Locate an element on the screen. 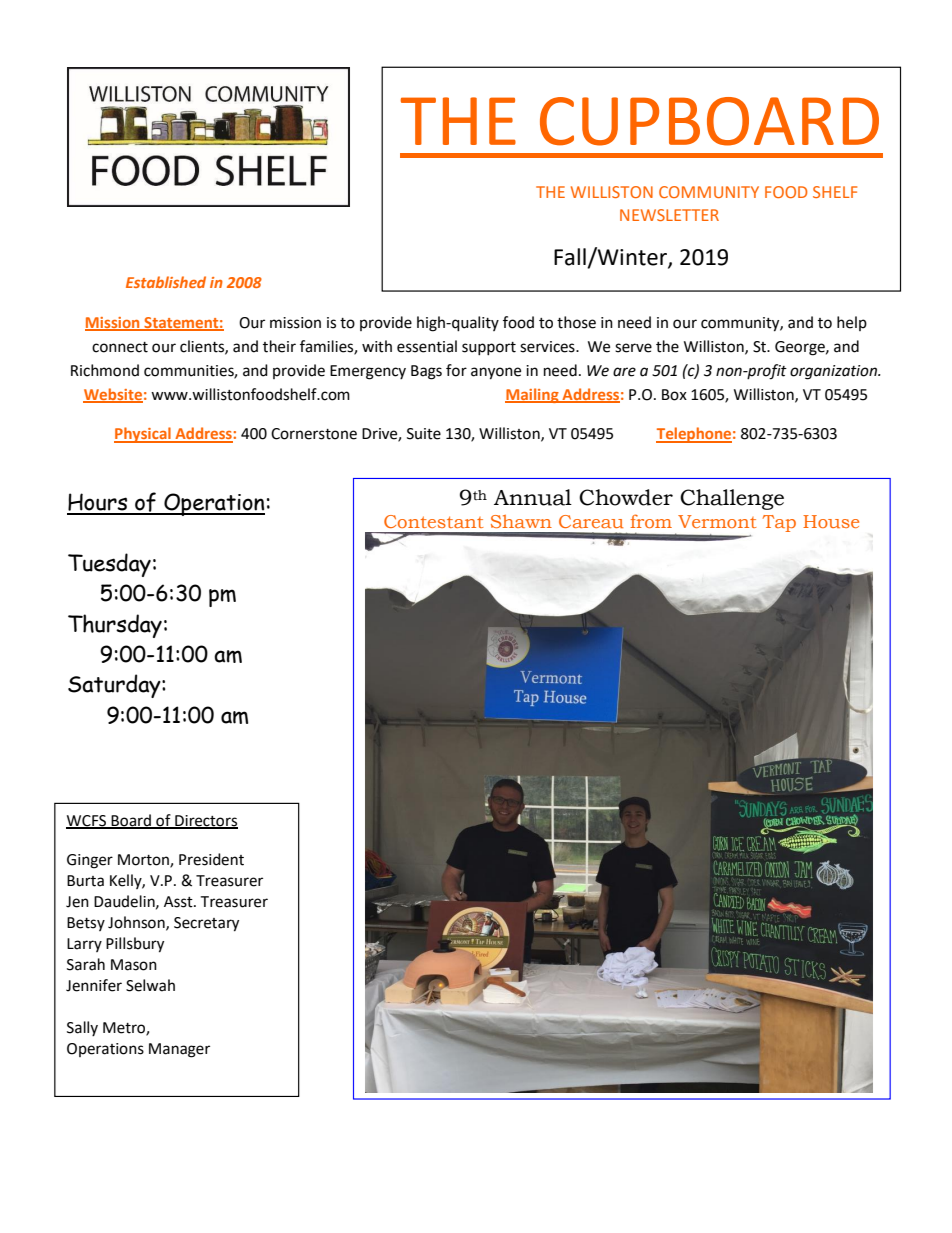 The width and height of the screenshot is (952, 1233). Contestant is located at coordinates (433, 521).
